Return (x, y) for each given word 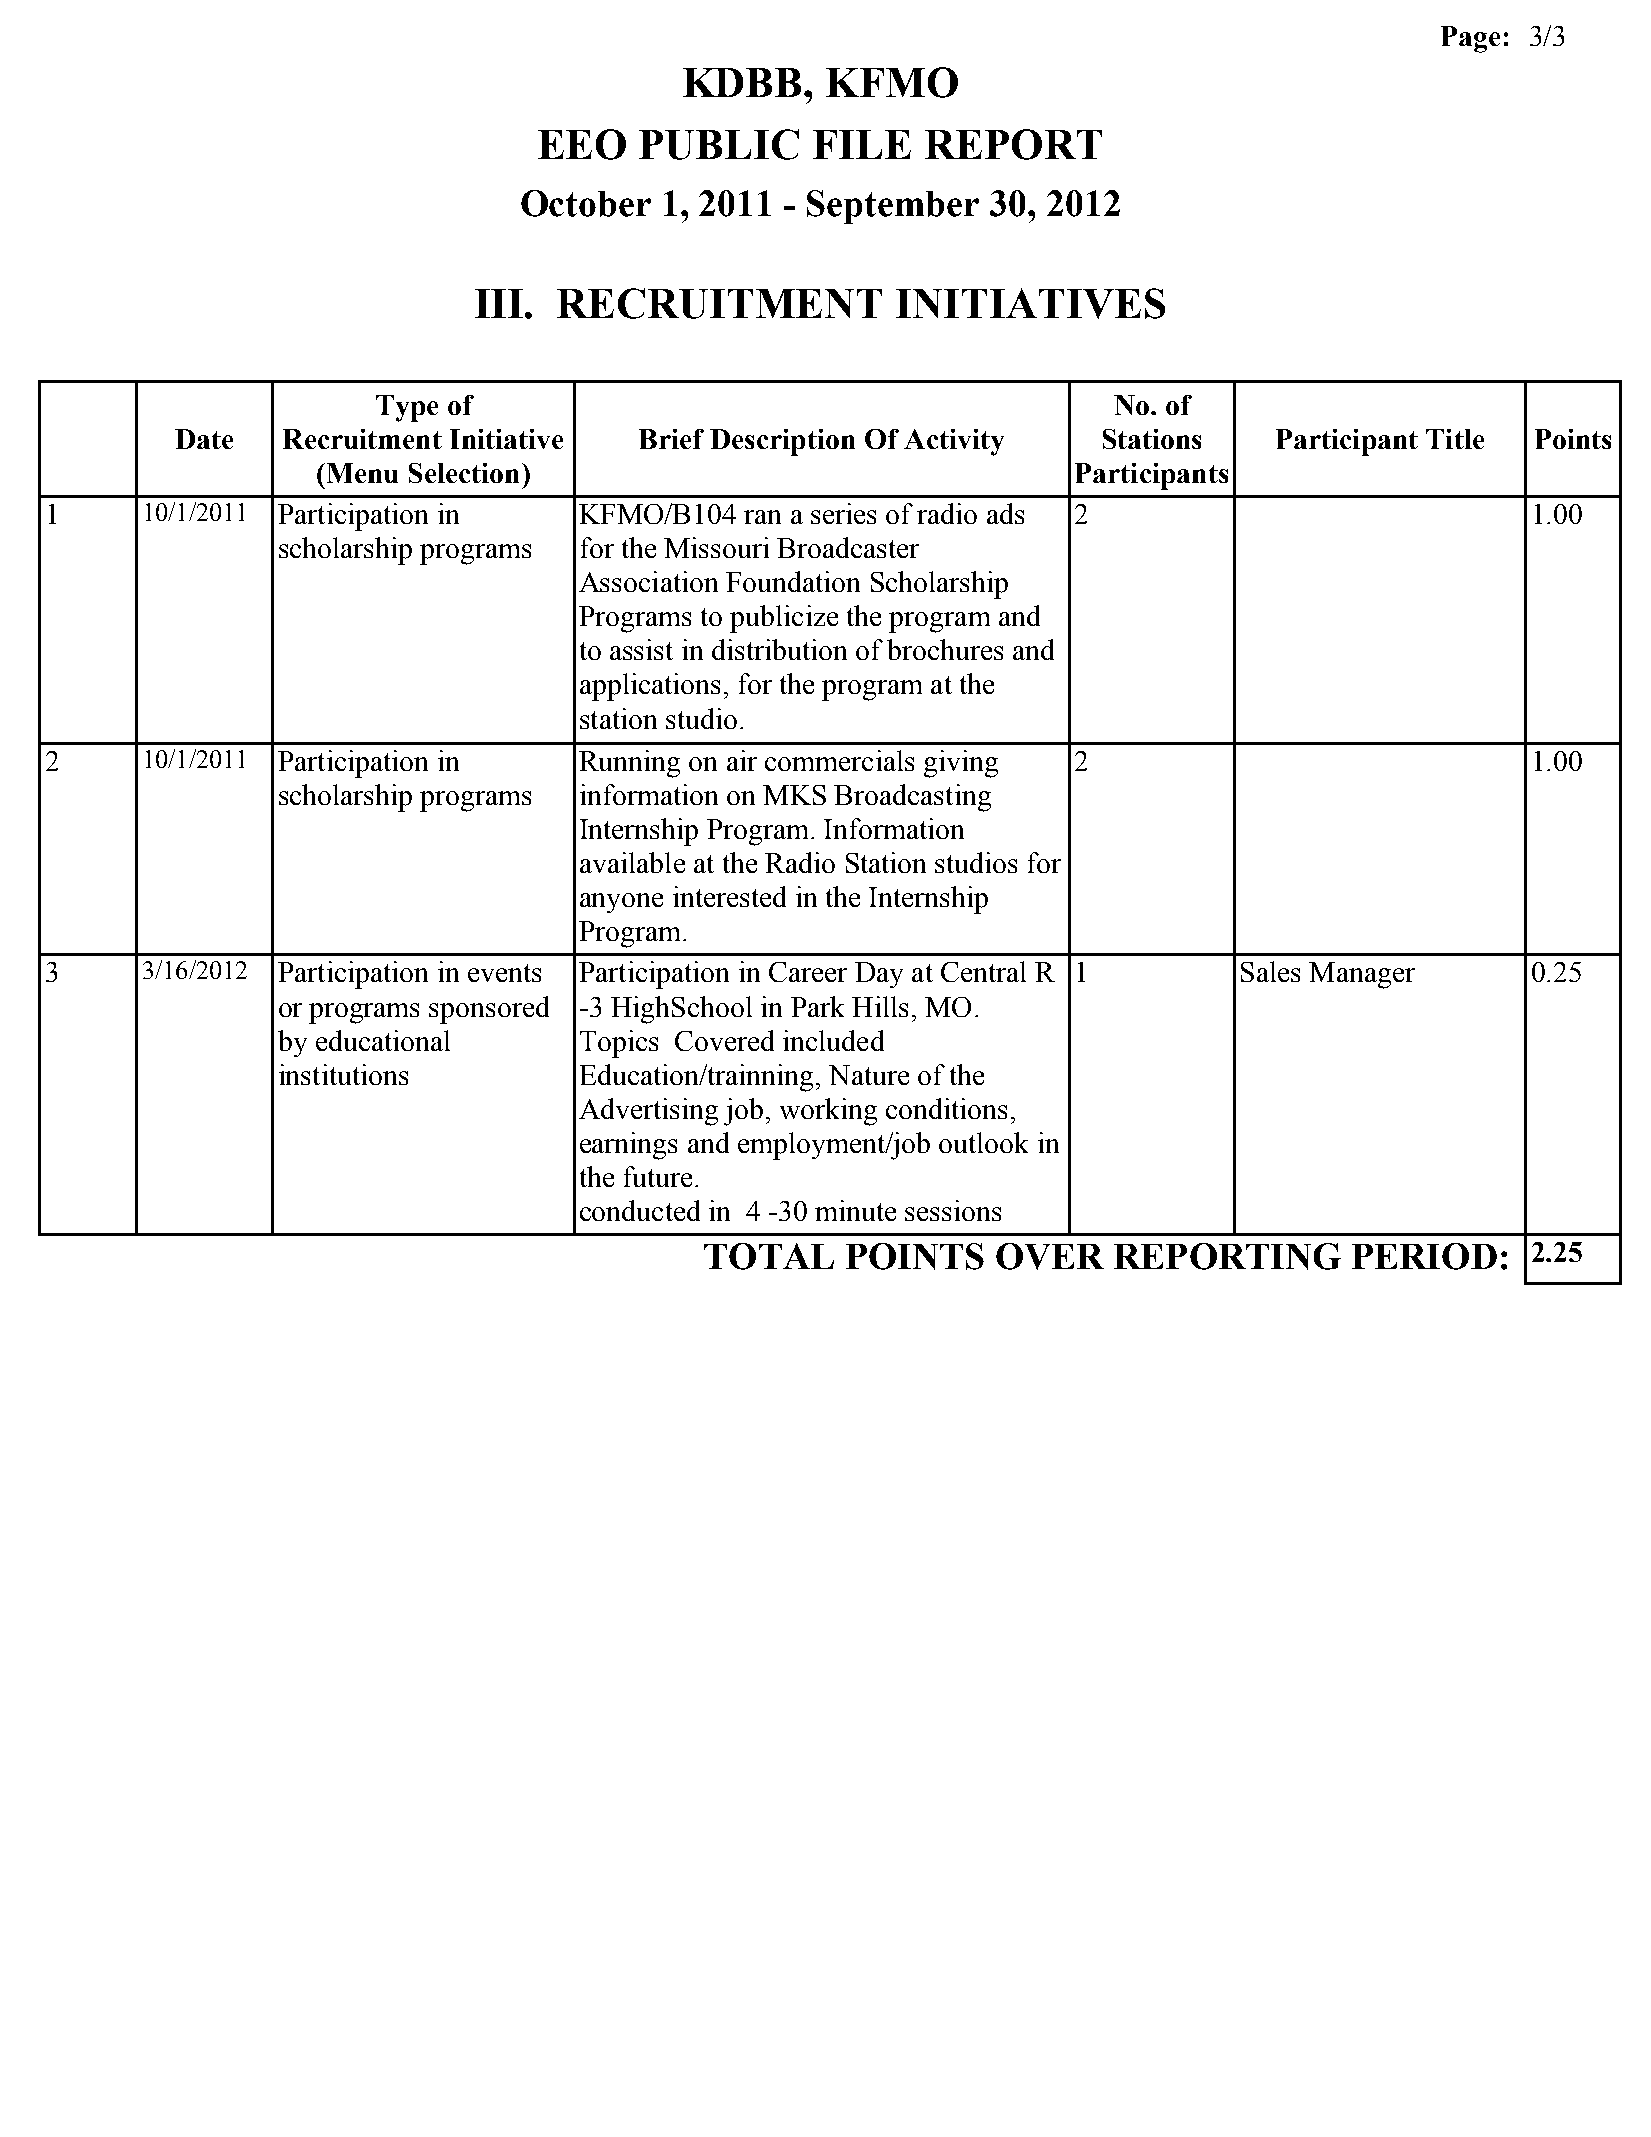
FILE (862, 144)
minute (855, 1210)
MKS (794, 795)
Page (1470, 39)
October (586, 203)
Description (782, 442)
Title (1455, 439)
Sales (1270, 971)
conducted (640, 1210)
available (632, 862)
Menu (361, 473)
